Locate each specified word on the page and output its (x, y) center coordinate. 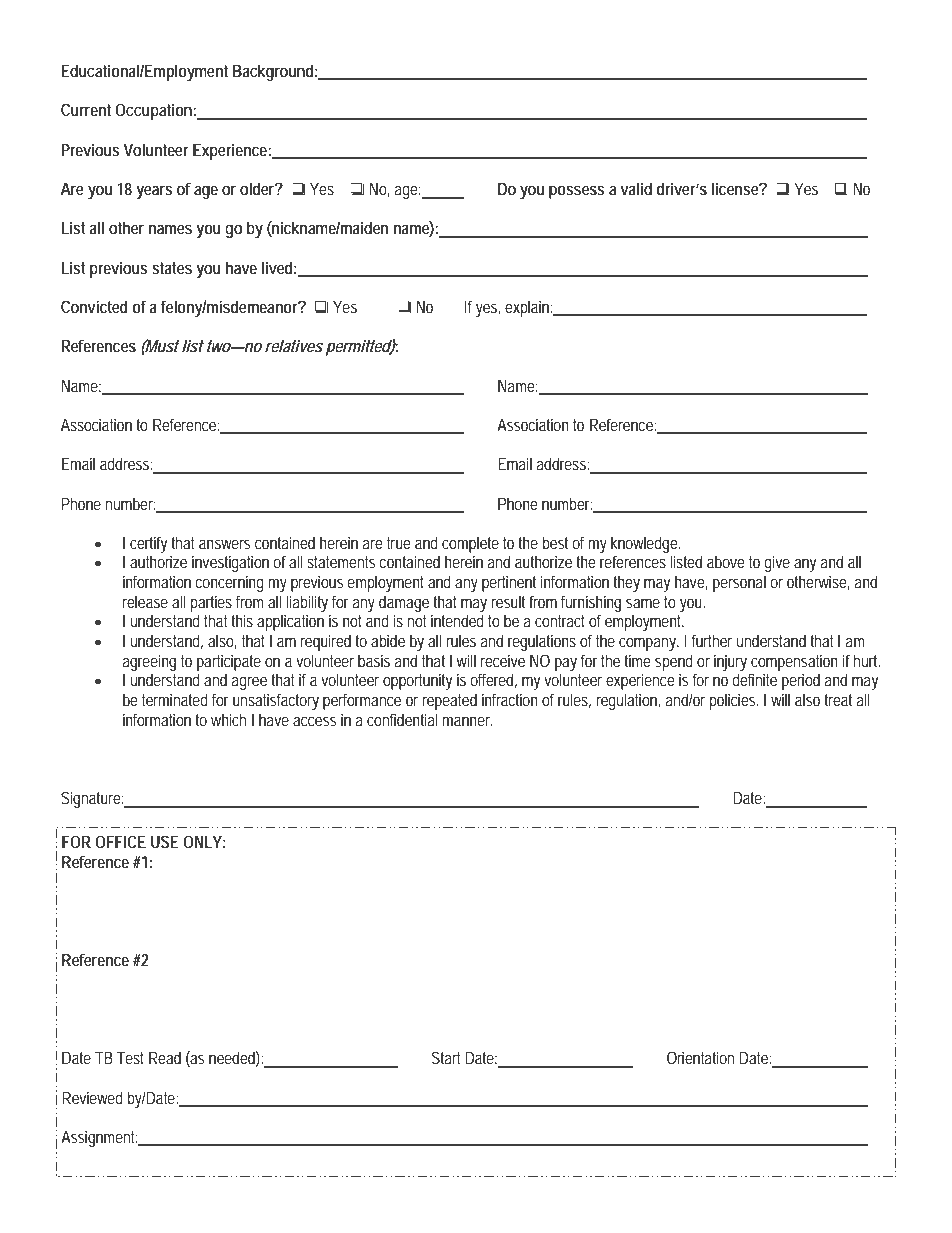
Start (446, 1057)
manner (468, 721)
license (737, 188)
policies (734, 701)
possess (577, 192)
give (777, 563)
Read (165, 1057)
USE (165, 841)
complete (470, 544)
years (154, 192)
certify (148, 544)
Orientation (700, 1057)
